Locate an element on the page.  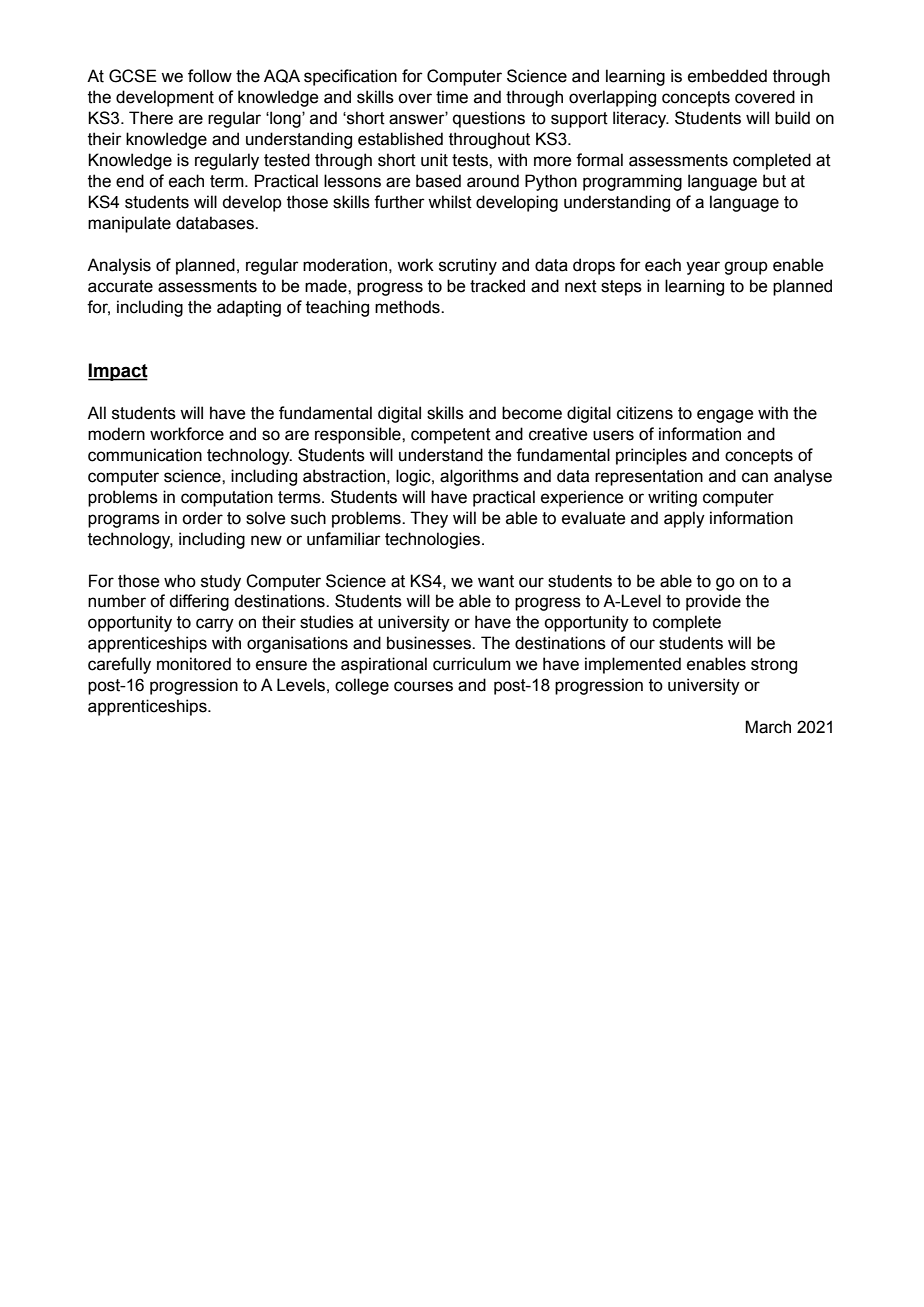
scrutiny is located at coordinates (468, 266).
